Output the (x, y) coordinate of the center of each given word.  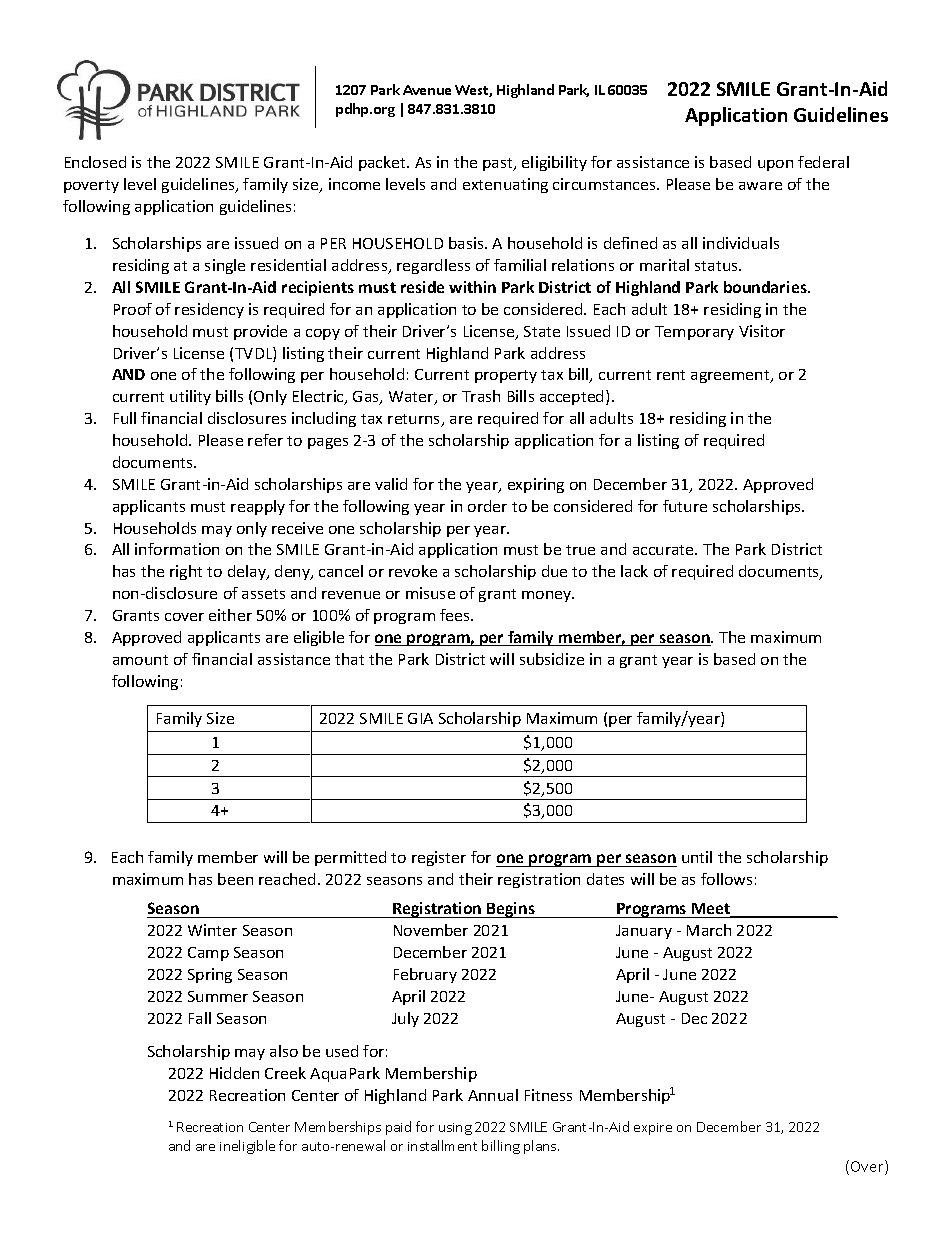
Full (125, 418)
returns (415, 420)
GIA (420, 718)
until (697, 857)
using (455, 1129)
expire (653, 1129)
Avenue (427, 90)
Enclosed (95, 162)
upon (775, 165)
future (685, 506)
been (235, 879)
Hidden (234, 1073)
